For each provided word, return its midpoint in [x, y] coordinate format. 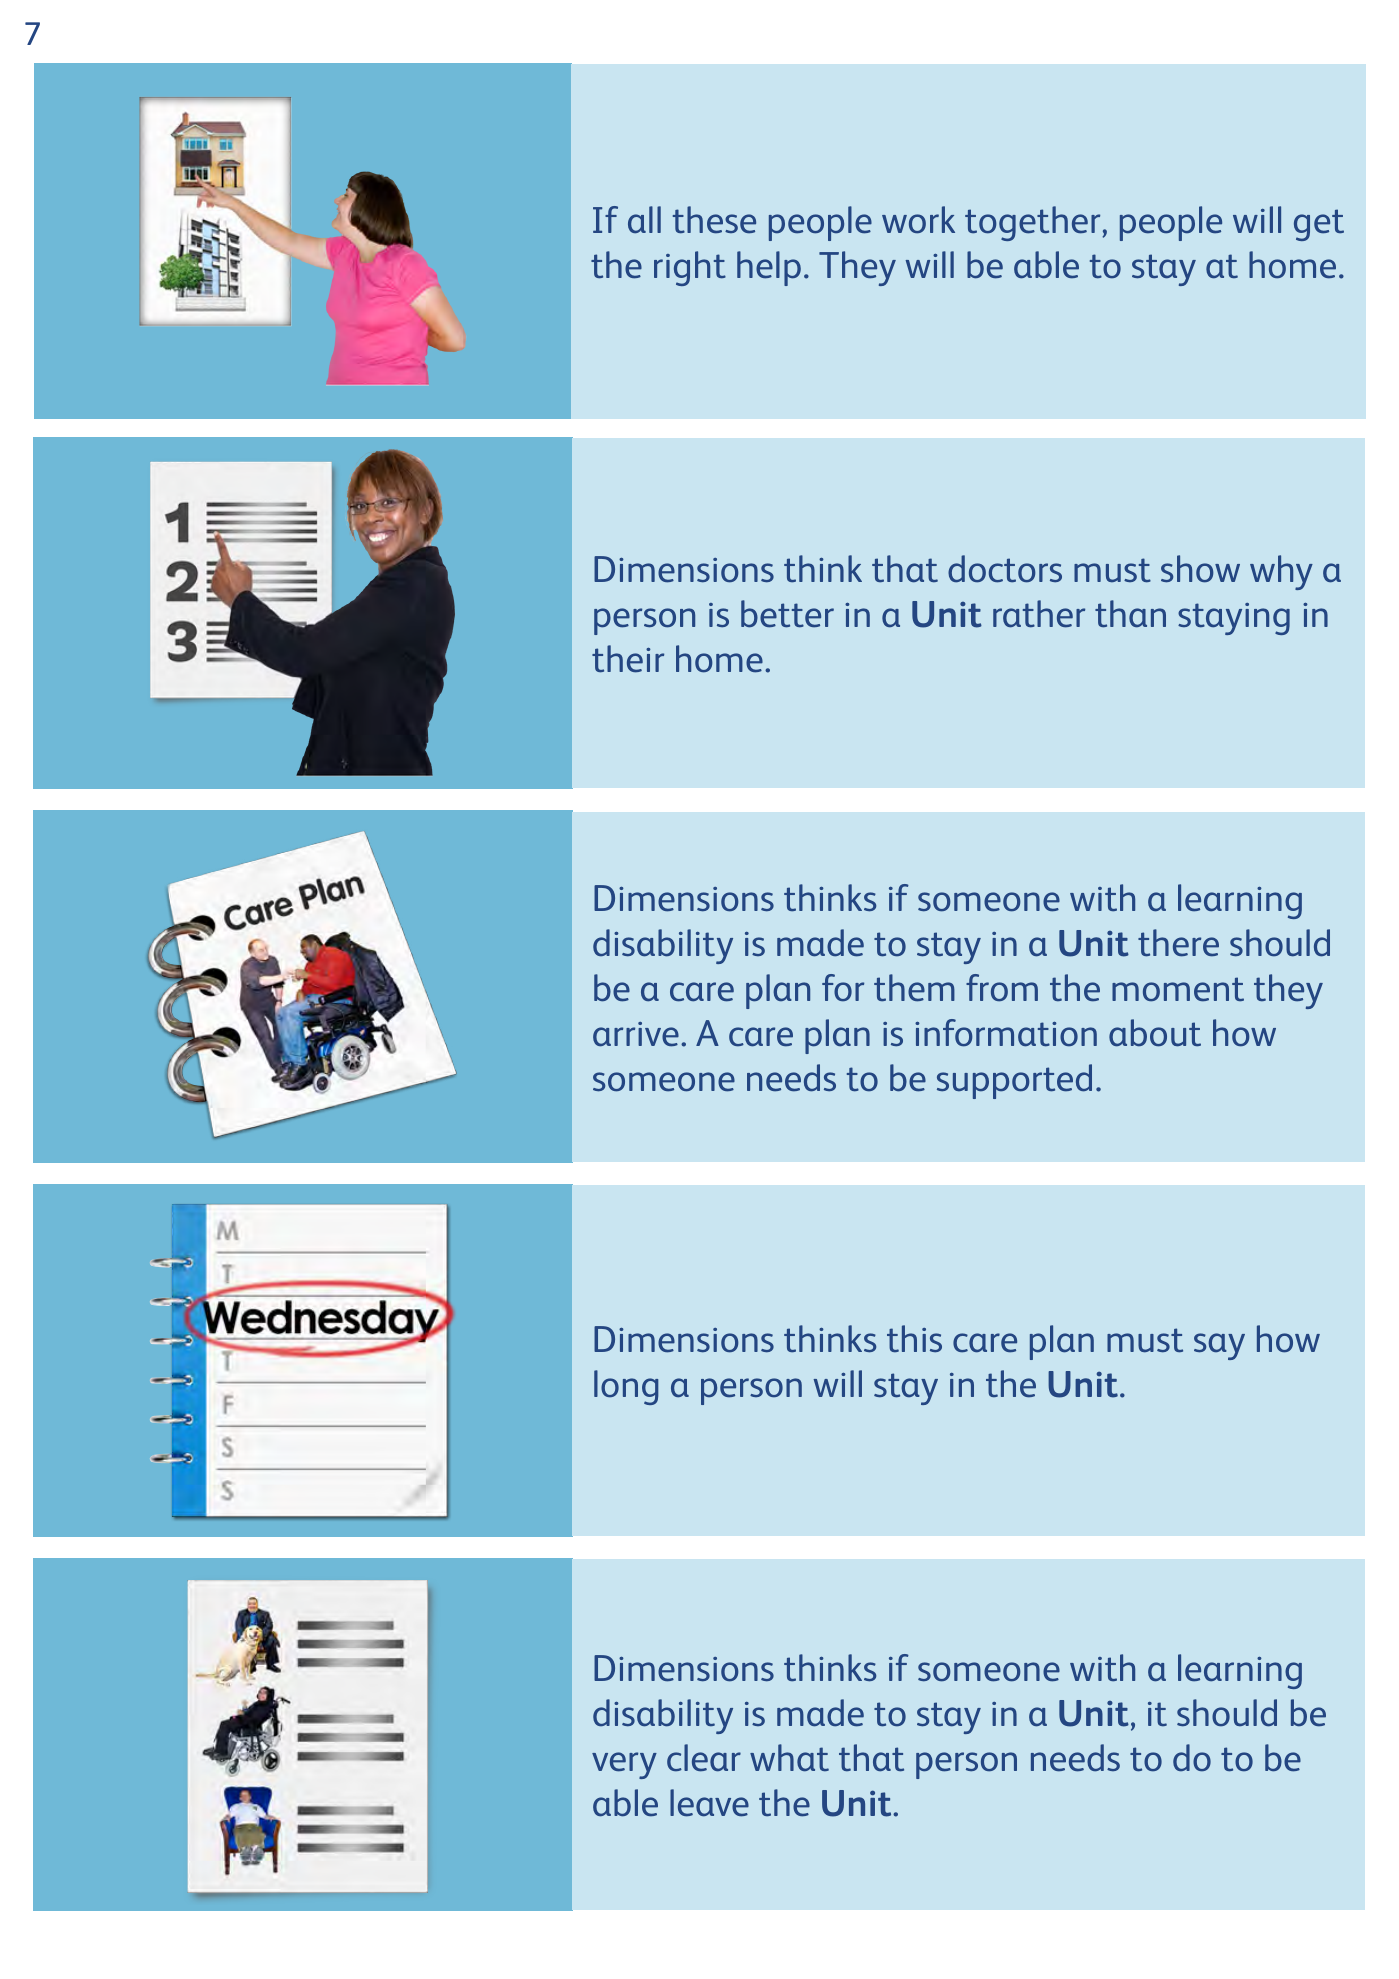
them [914, 988]
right [690, 268]
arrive [636, 1034]
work [918, 220]
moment [1178, 989]
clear [704, 1758]
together [1032, 223]
